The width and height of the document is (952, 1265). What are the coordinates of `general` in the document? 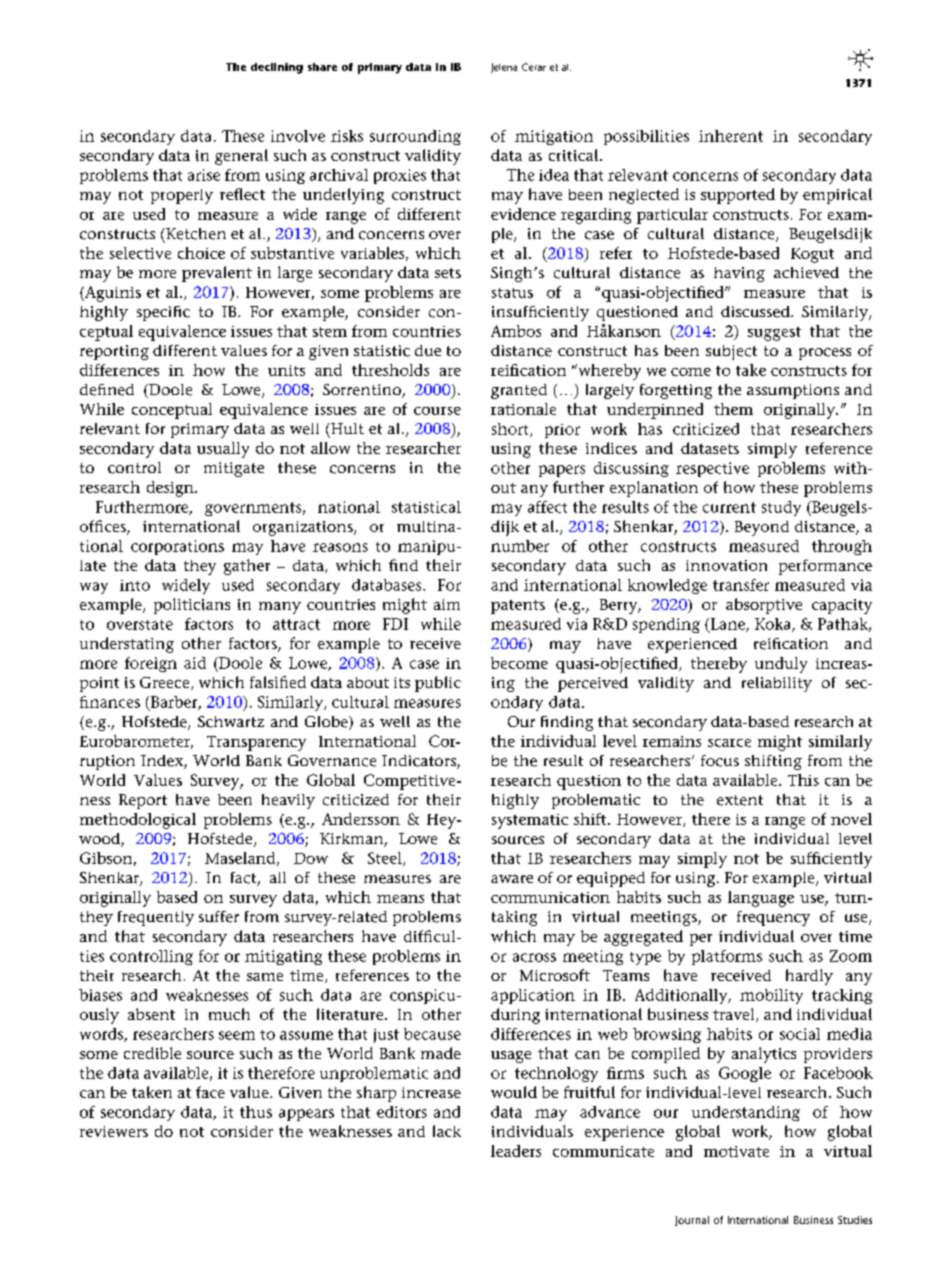 It's located at (241, 157).
